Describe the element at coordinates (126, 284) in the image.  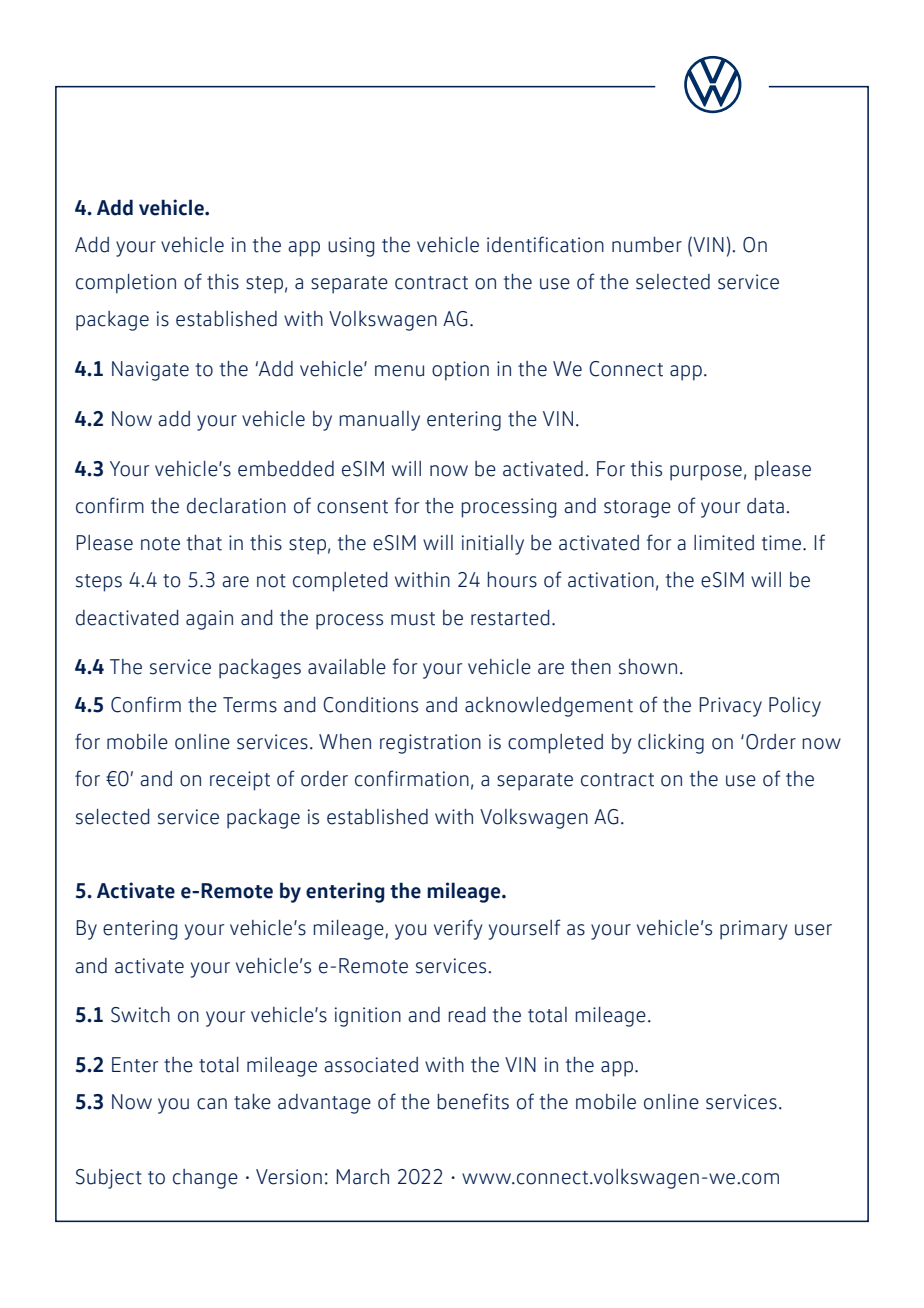
I see `completion` at that location.
